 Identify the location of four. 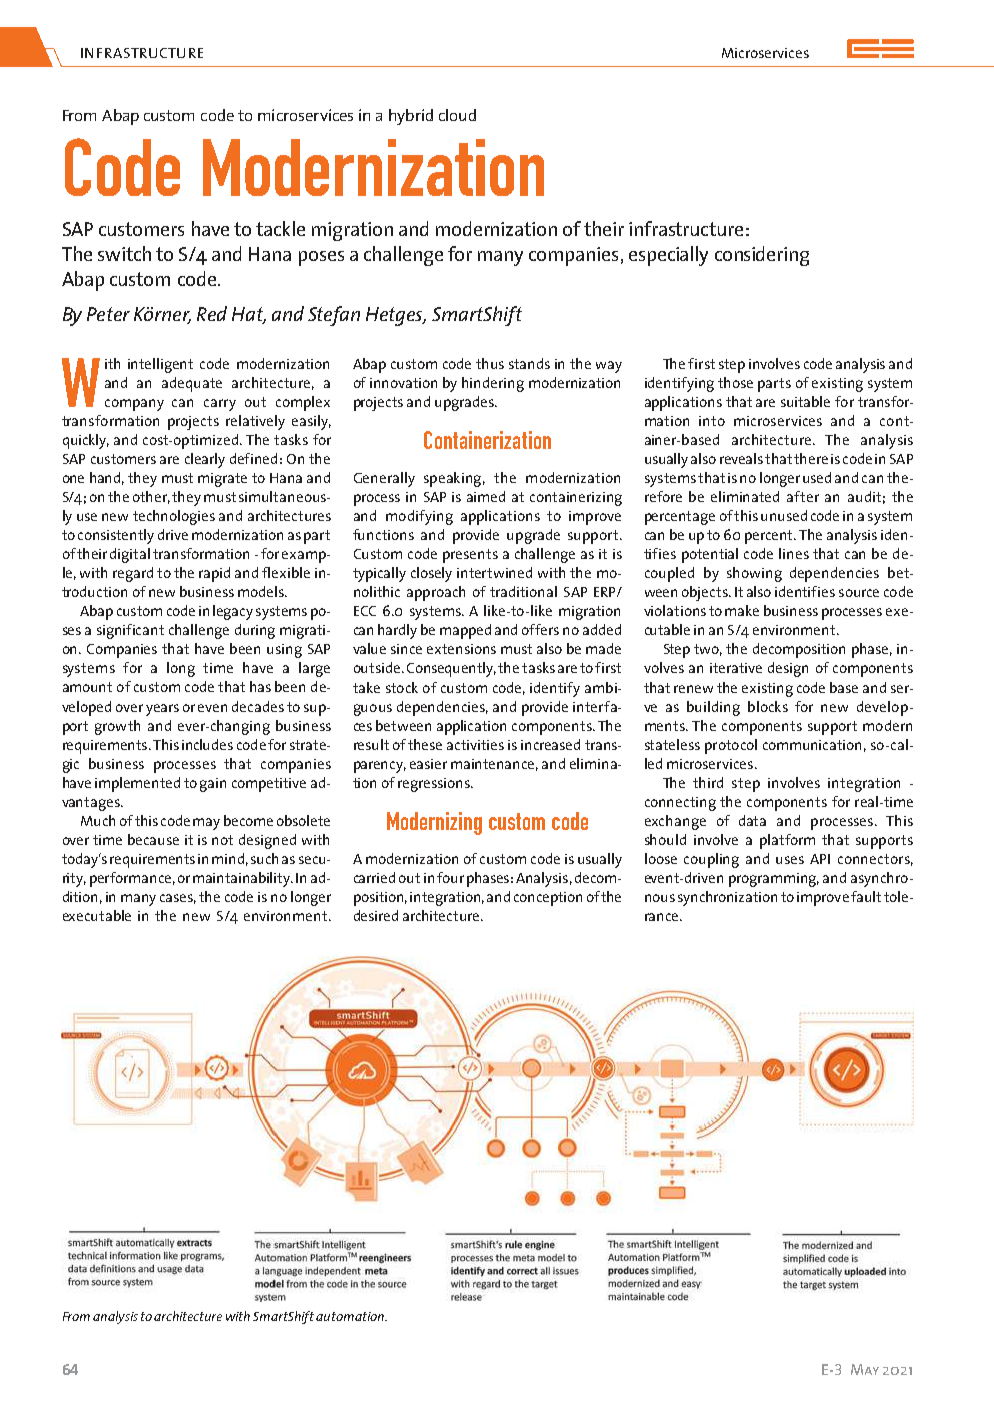
(450, 877).
